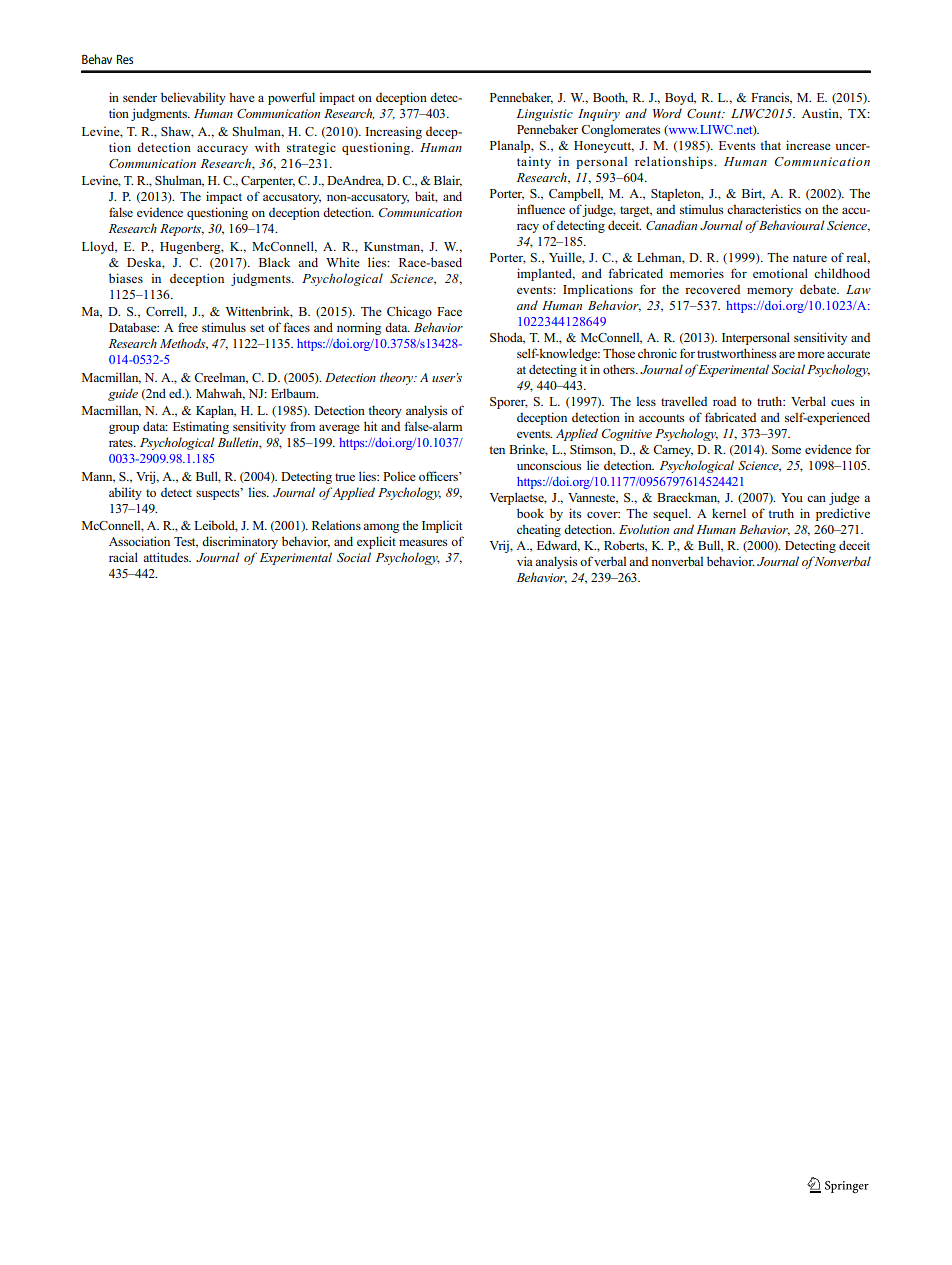 The width and height of the screenshot is (952, 1265). What do you see at coordinates (182, 230) in the screenshot?
I see `Reports` at bounding box center [182, 230].
